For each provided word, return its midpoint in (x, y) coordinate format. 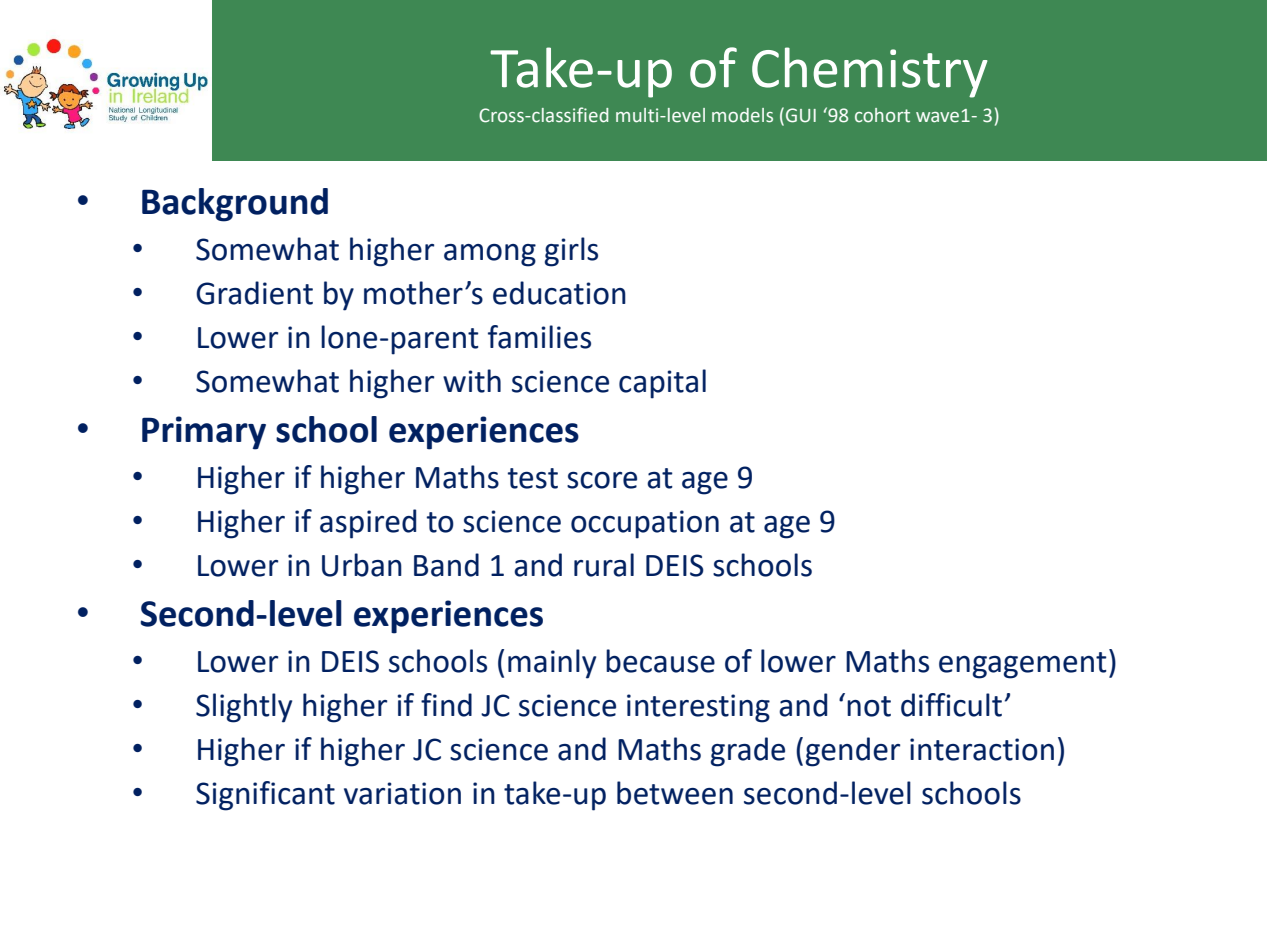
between (675, 793)
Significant (265, 796)
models (742, 115)
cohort (882, 115)
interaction (982, 749)
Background (235, 205)
